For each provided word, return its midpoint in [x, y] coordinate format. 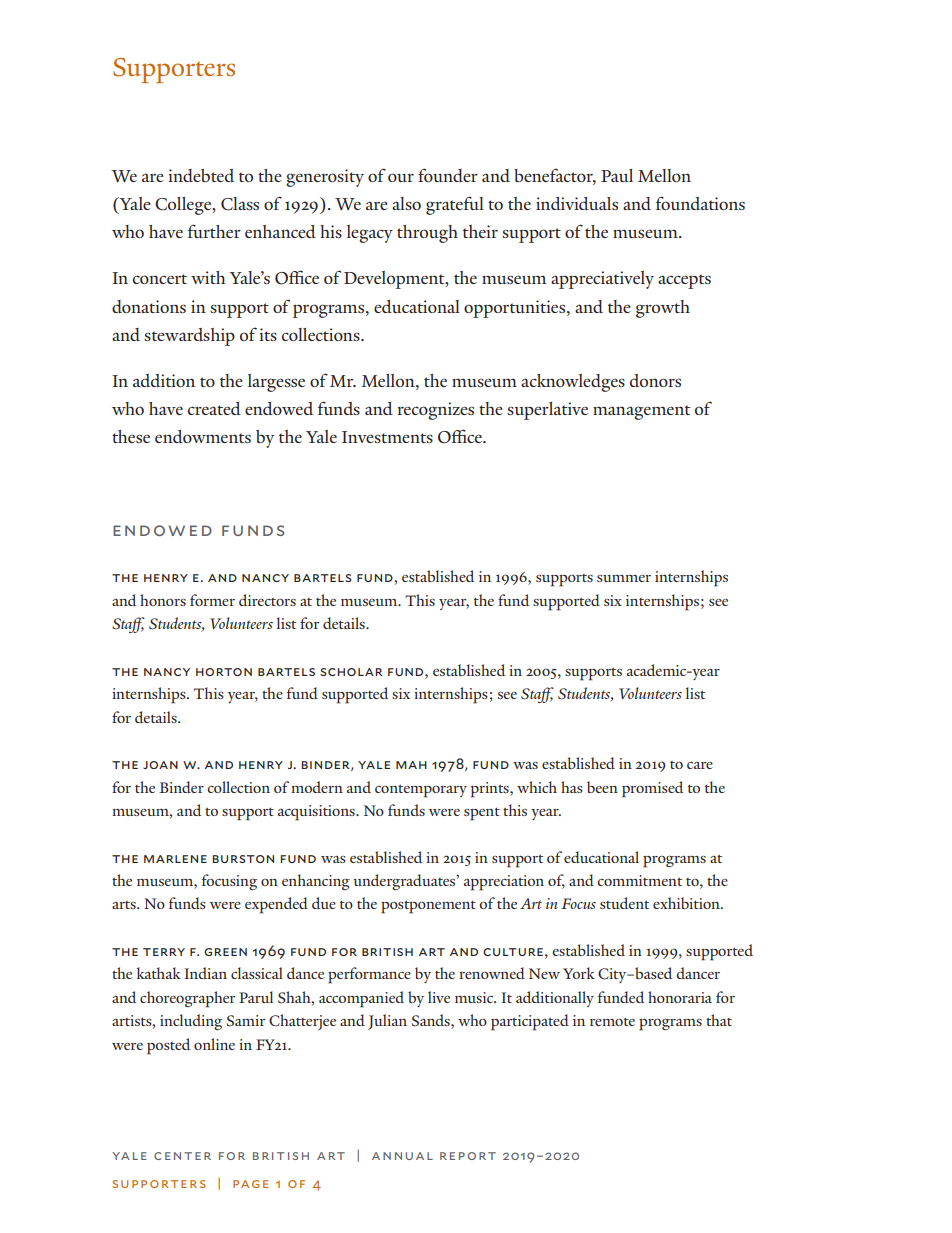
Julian [387, 1022]
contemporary [421, 791]
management [641, 412]
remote [612, 1022]
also [406, 203]
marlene [175, 859]
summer [624, 578]
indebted [201, 175]
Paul [617, 175]
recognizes [436, 411]
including [191, 1022]
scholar [351, 672]
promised [653, 789]
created [214, 408]
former [212, 600]
